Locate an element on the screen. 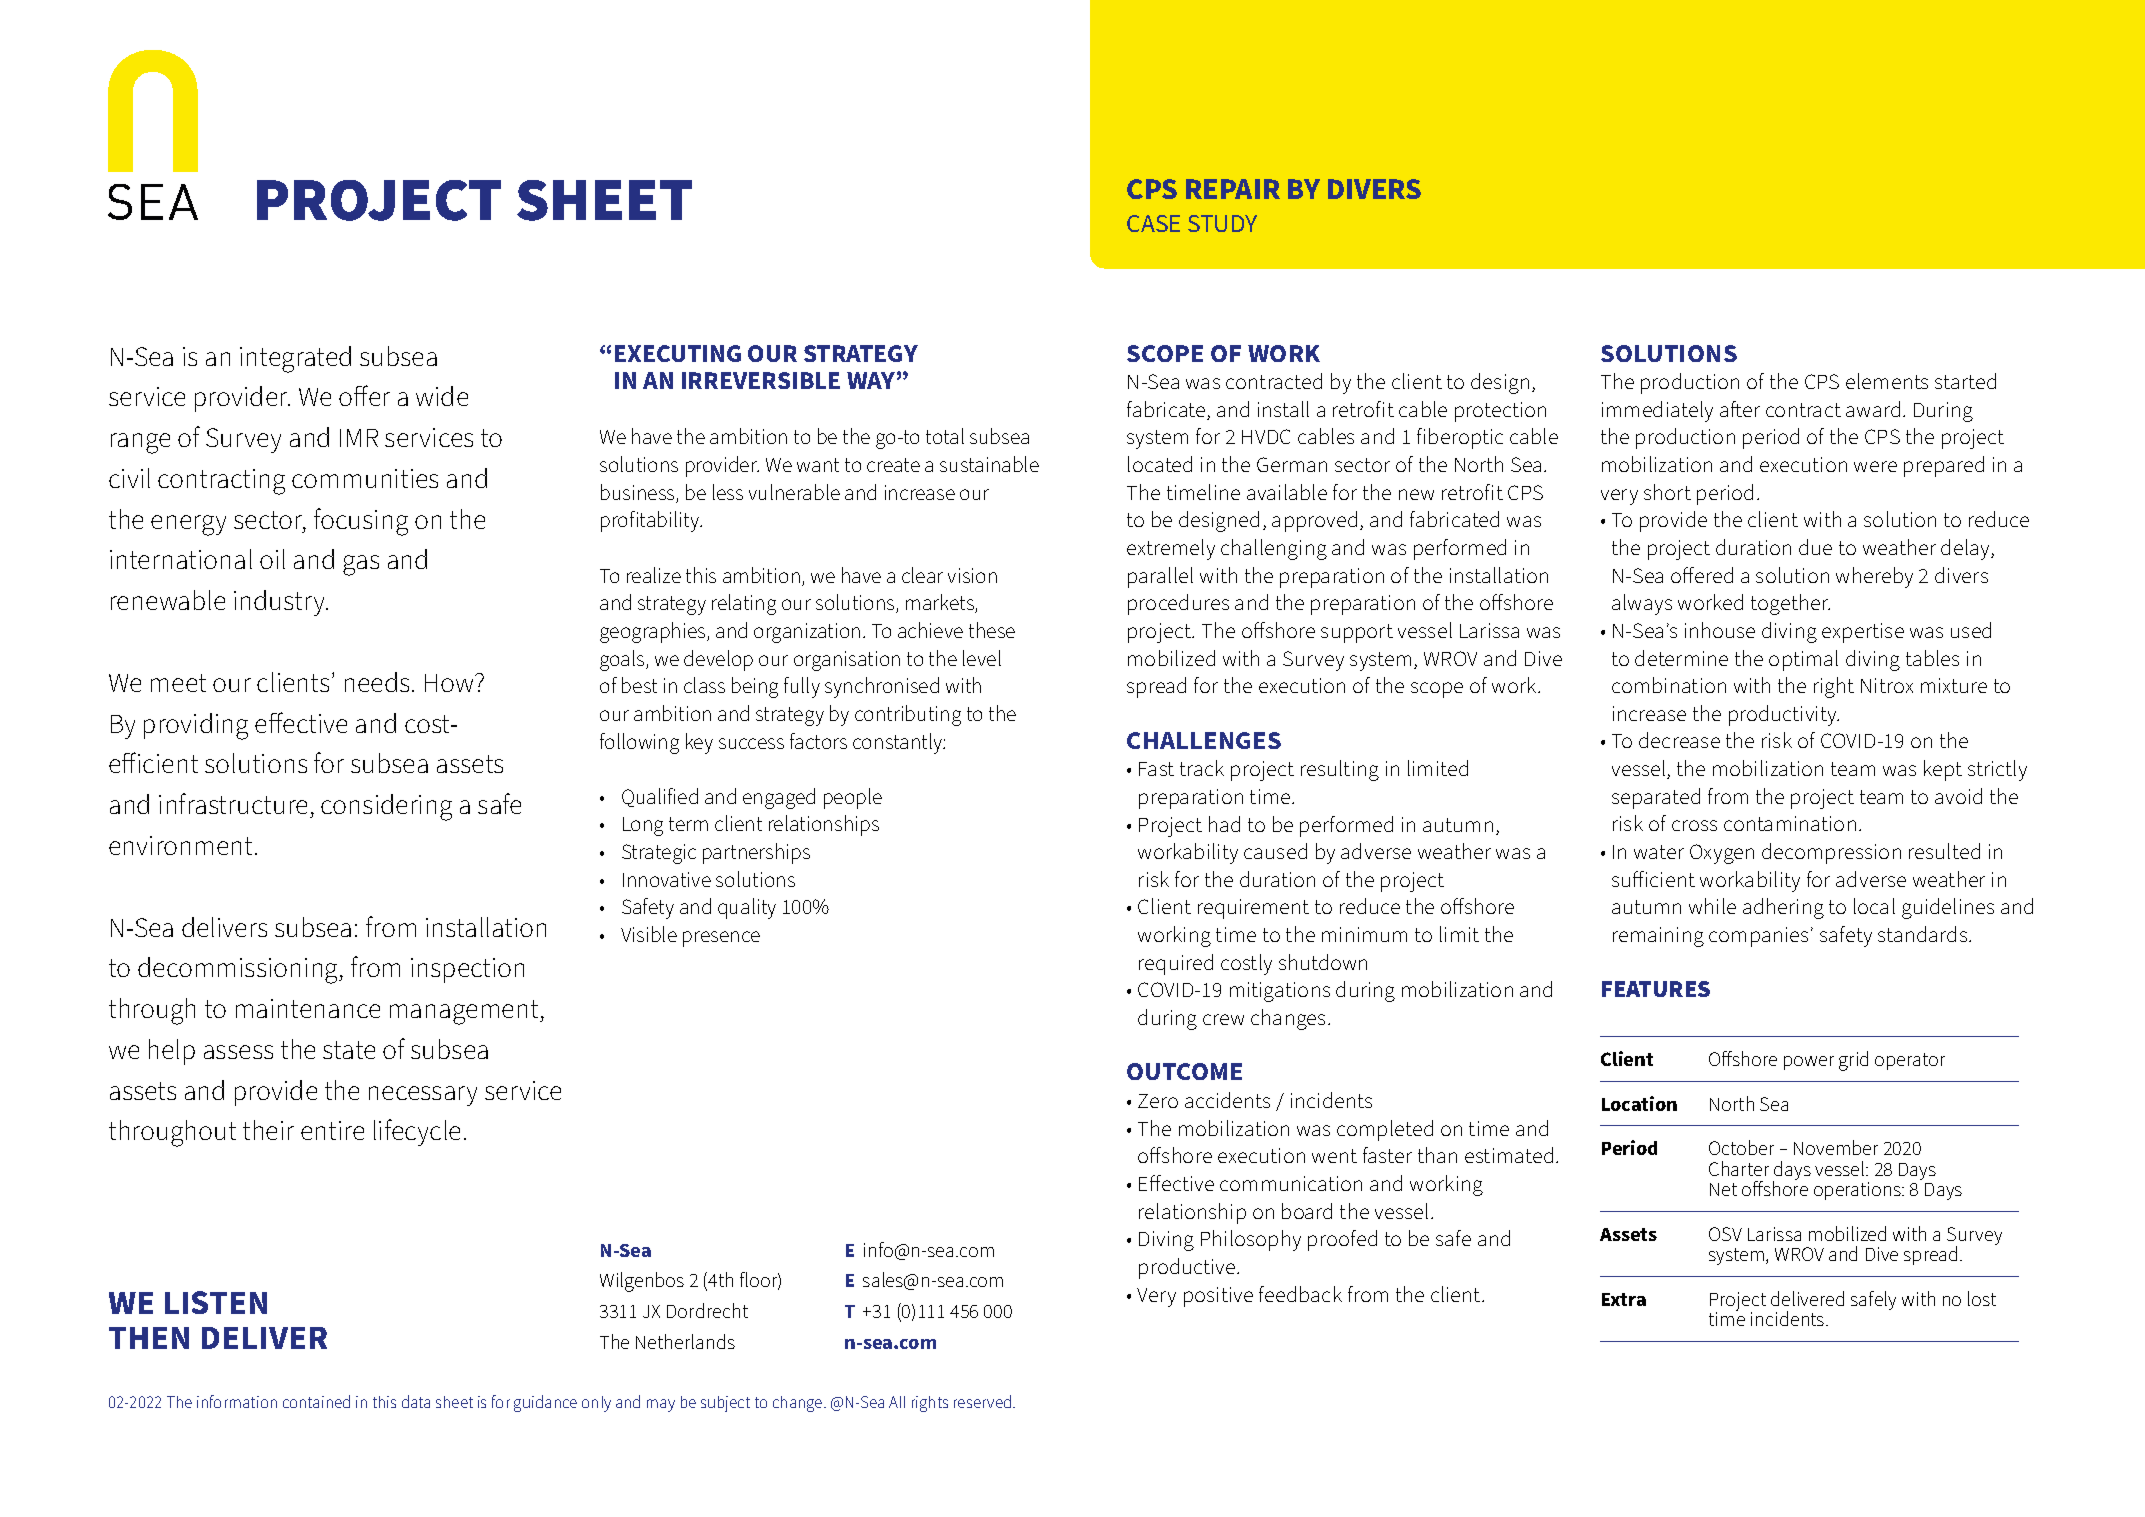  sustainable is located at coordinates (989, 464).
